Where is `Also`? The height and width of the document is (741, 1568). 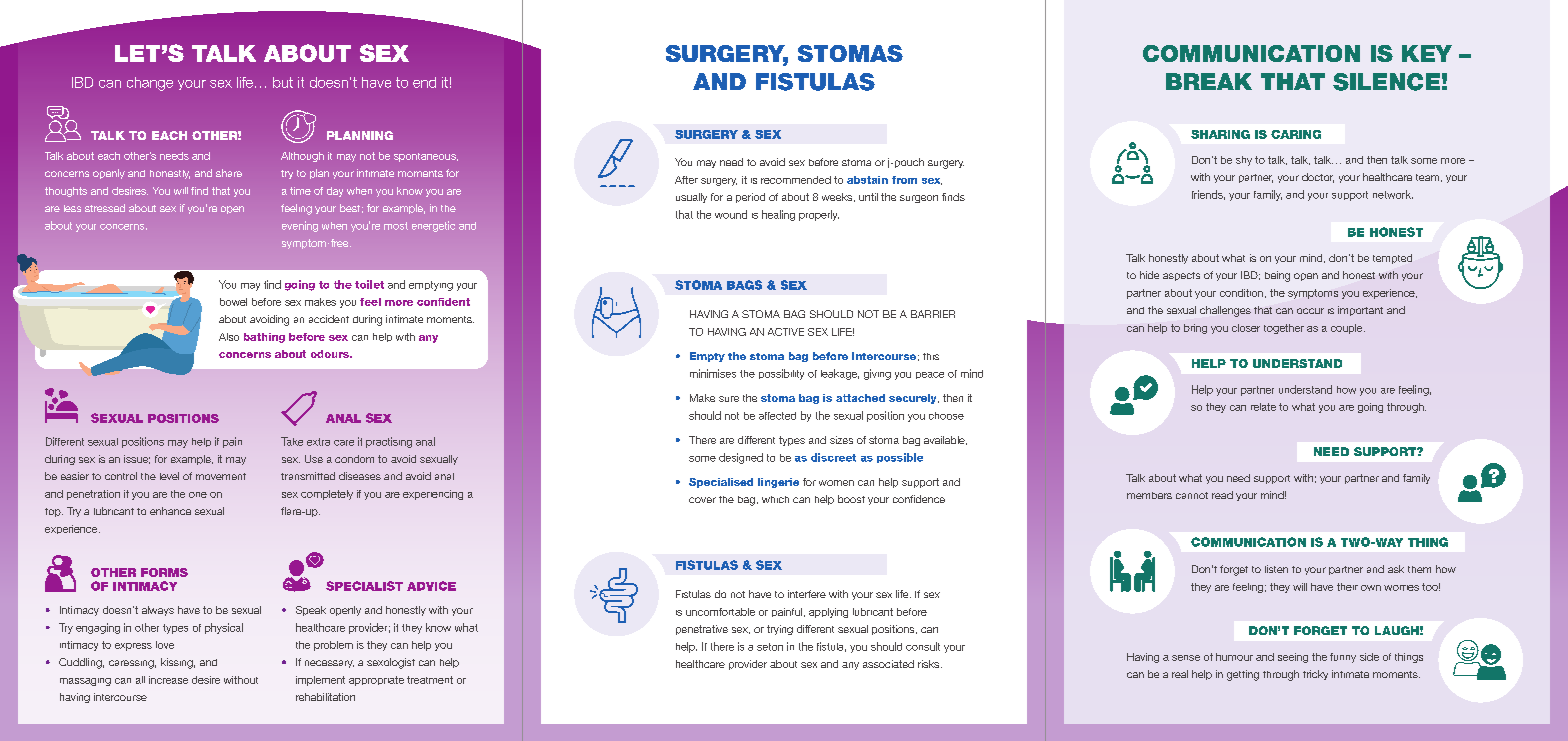 Also is located at coordinates (229, 337).
